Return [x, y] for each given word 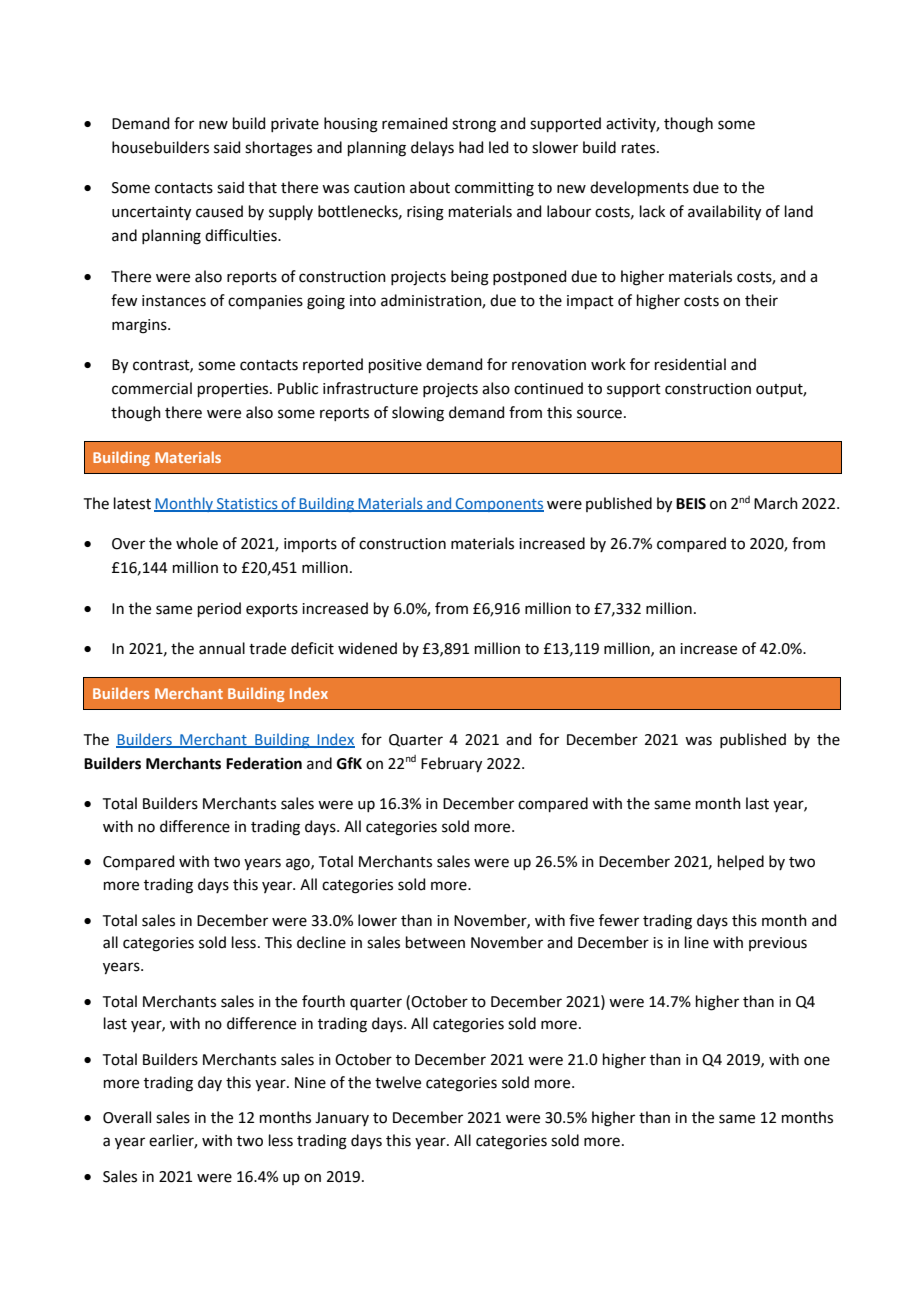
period [219, 609]
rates [640, 148]
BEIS [691, 504]
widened [367, 648]
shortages [278, 149]
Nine [310, 1083]
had [471, 147]
